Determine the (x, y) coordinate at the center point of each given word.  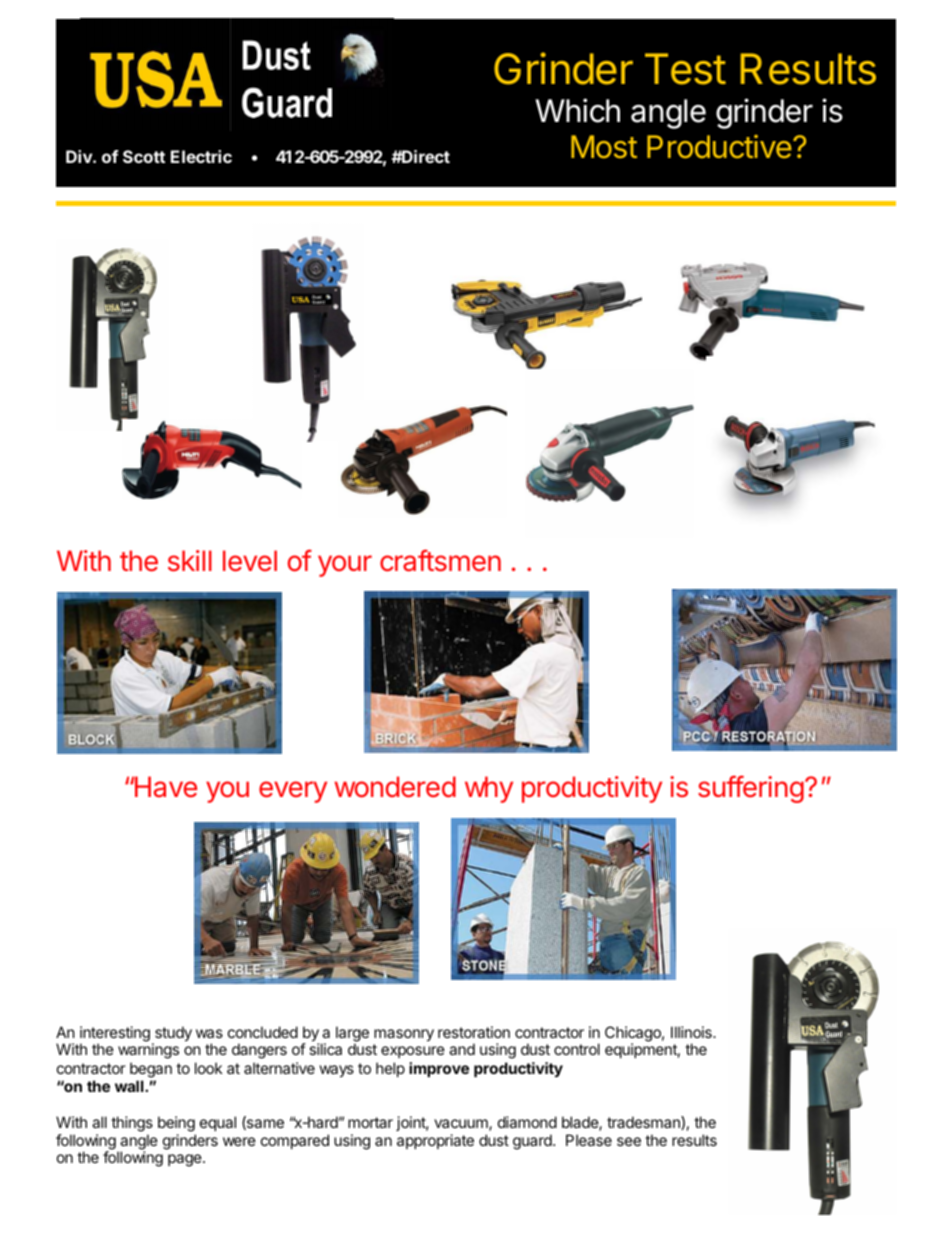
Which (577, 110)
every (293, 792)
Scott (144, 156)
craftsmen (440, 560)
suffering (751, 789)
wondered (395, 787)
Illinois (692, 1032)
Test (685, 69)
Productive (719, 147)
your (345, 566)
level (250, 561)
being (176, 1124)
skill (190, 561)
